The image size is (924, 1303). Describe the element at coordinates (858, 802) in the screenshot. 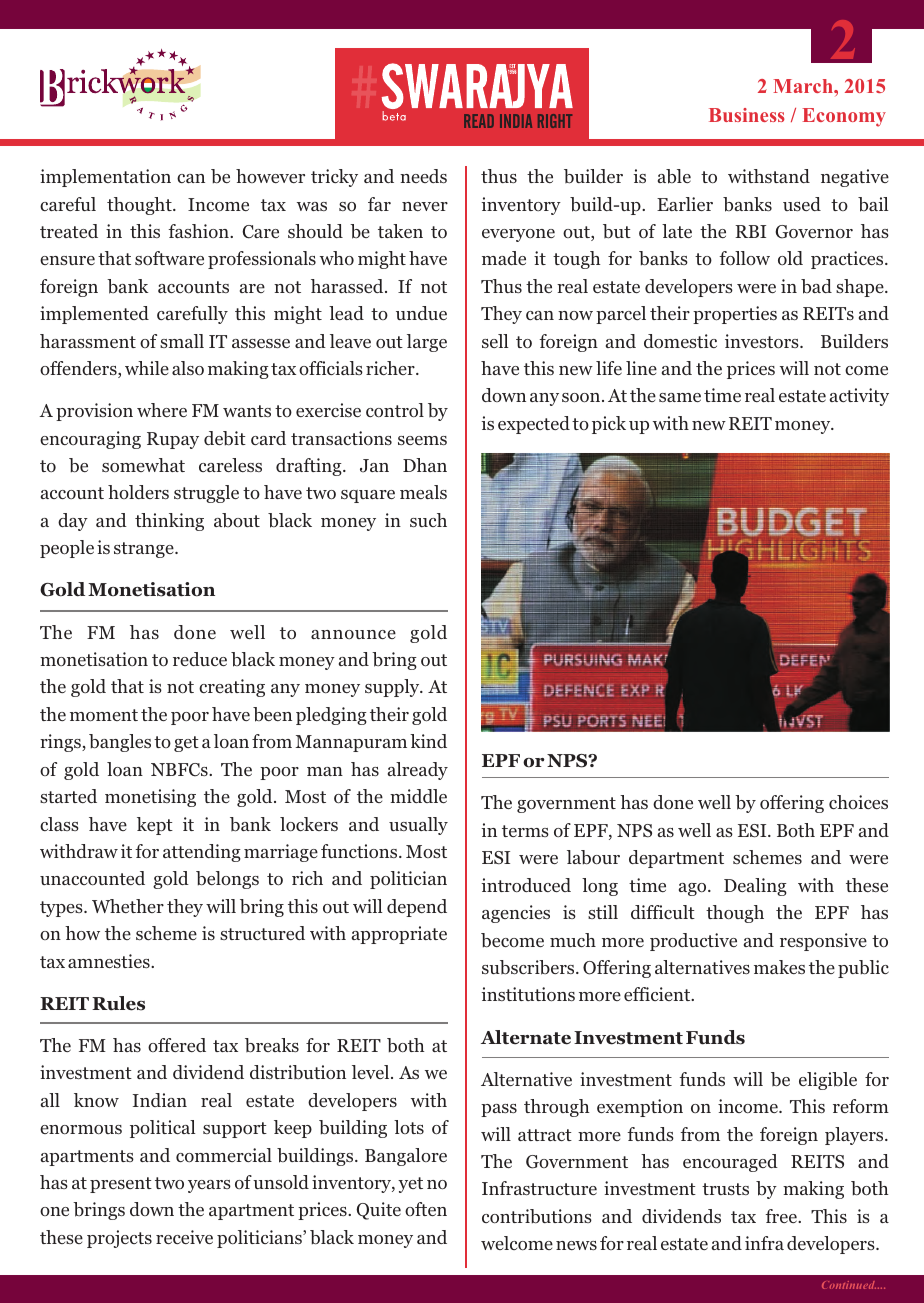

I see `choices` at that location.
